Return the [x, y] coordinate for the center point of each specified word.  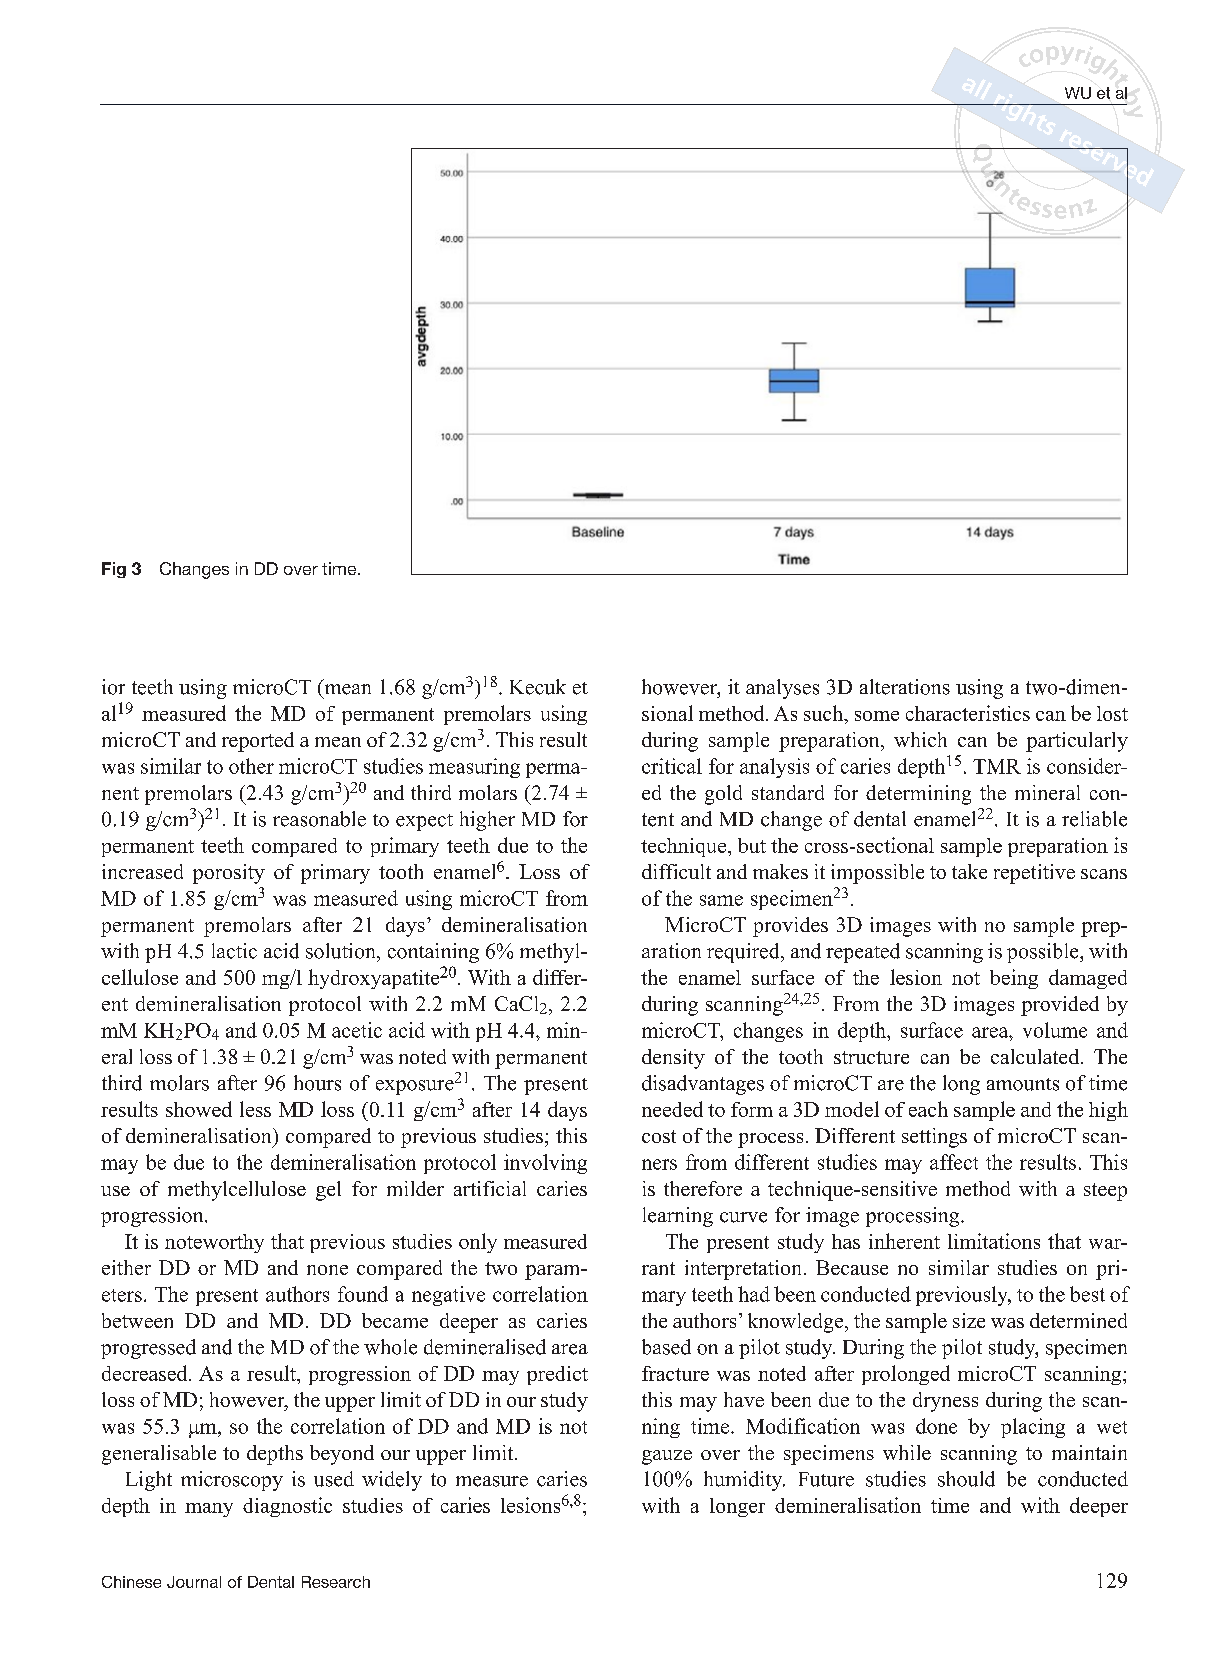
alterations [905, 687]
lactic [234, 951]
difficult [676, 871]
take [969, 871]
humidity [744, 1481]
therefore [703, 1188]
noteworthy [214, 1243]
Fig [114, 570]
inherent [904, 1241]
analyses [782, 689]
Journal [194, 1582]
